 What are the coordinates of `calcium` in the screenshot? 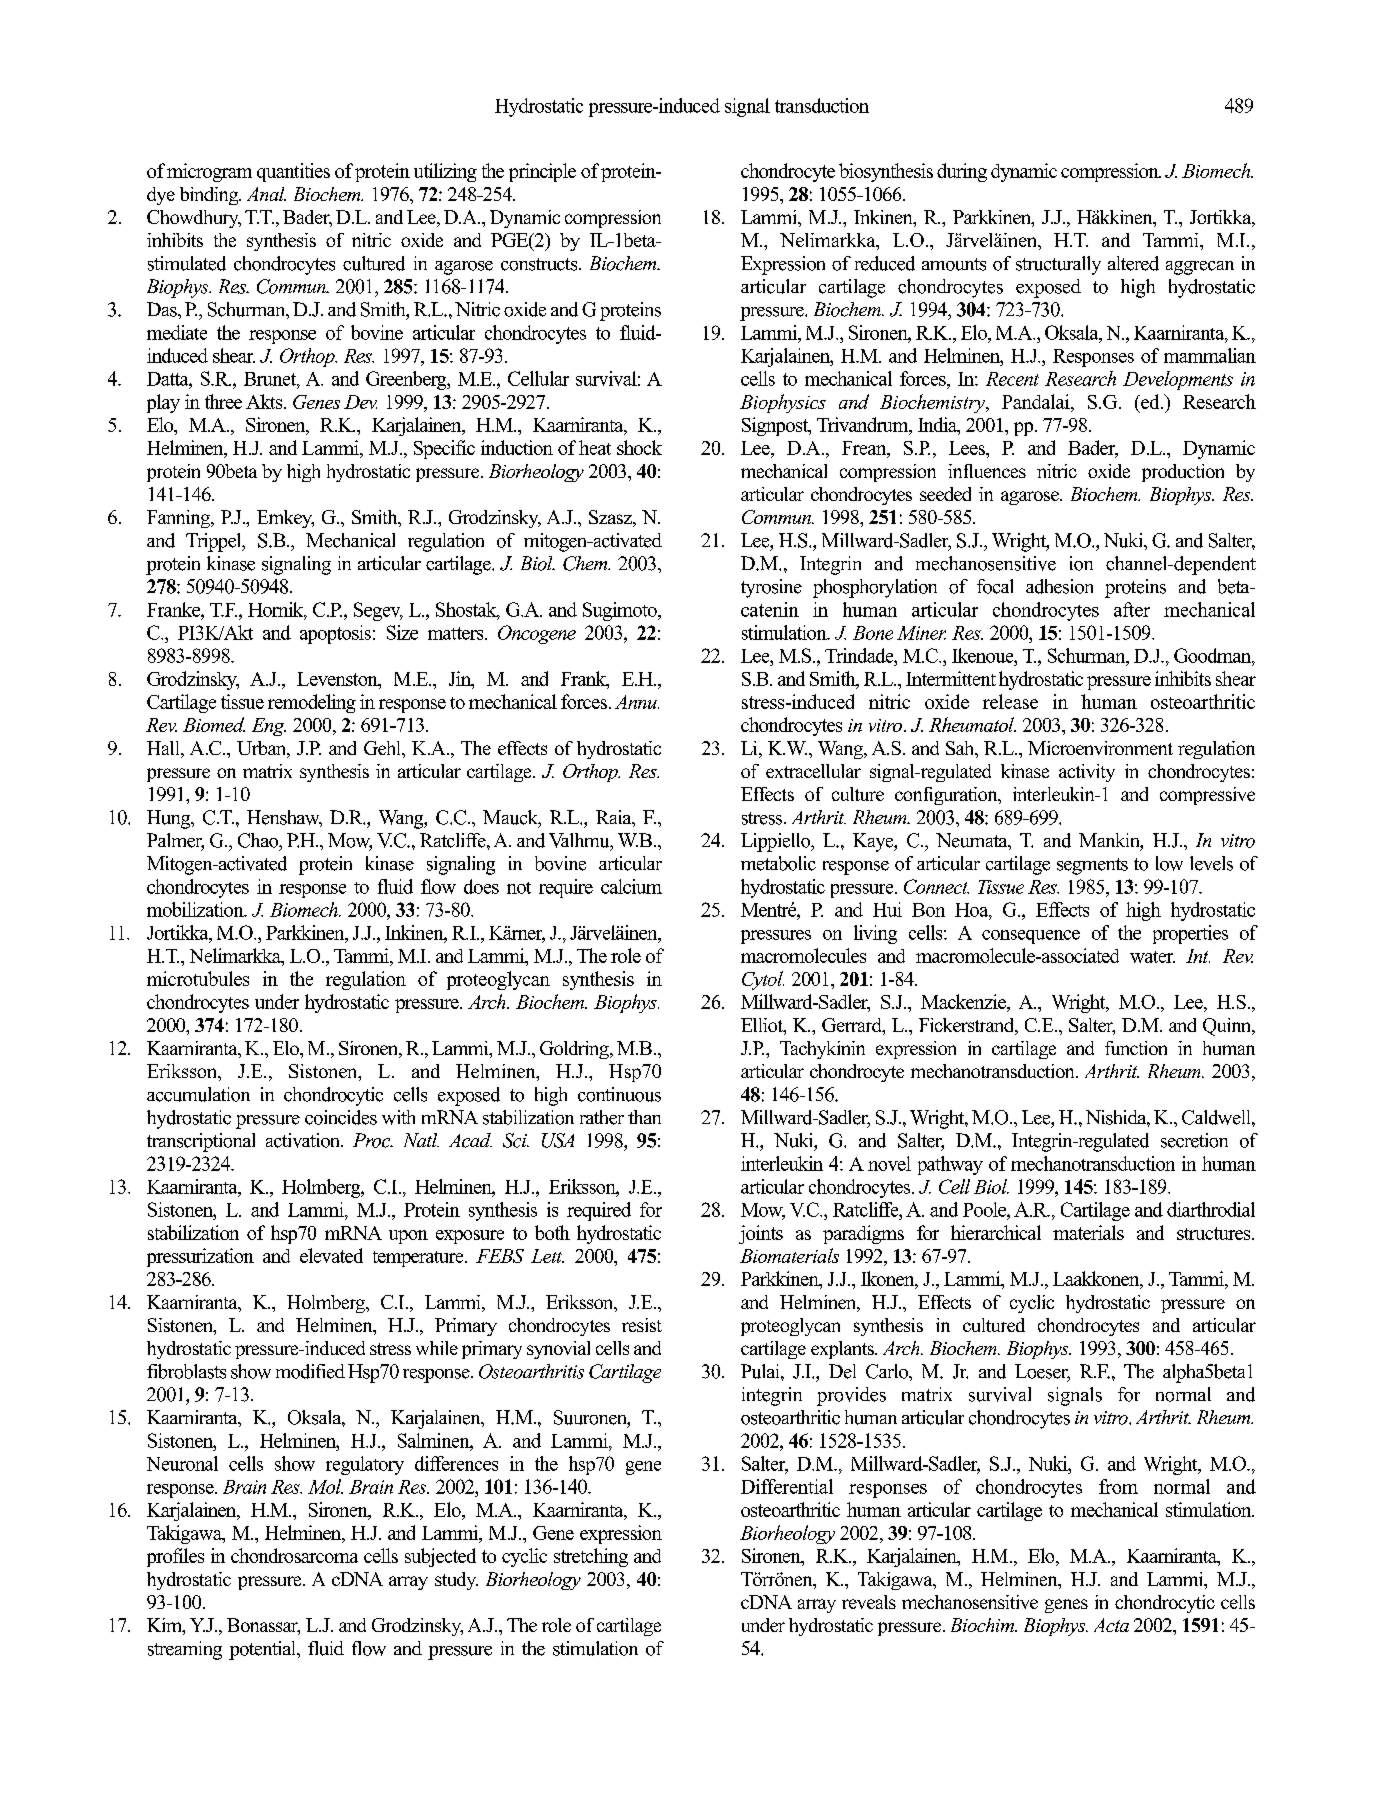 It's located at (631, 886).
